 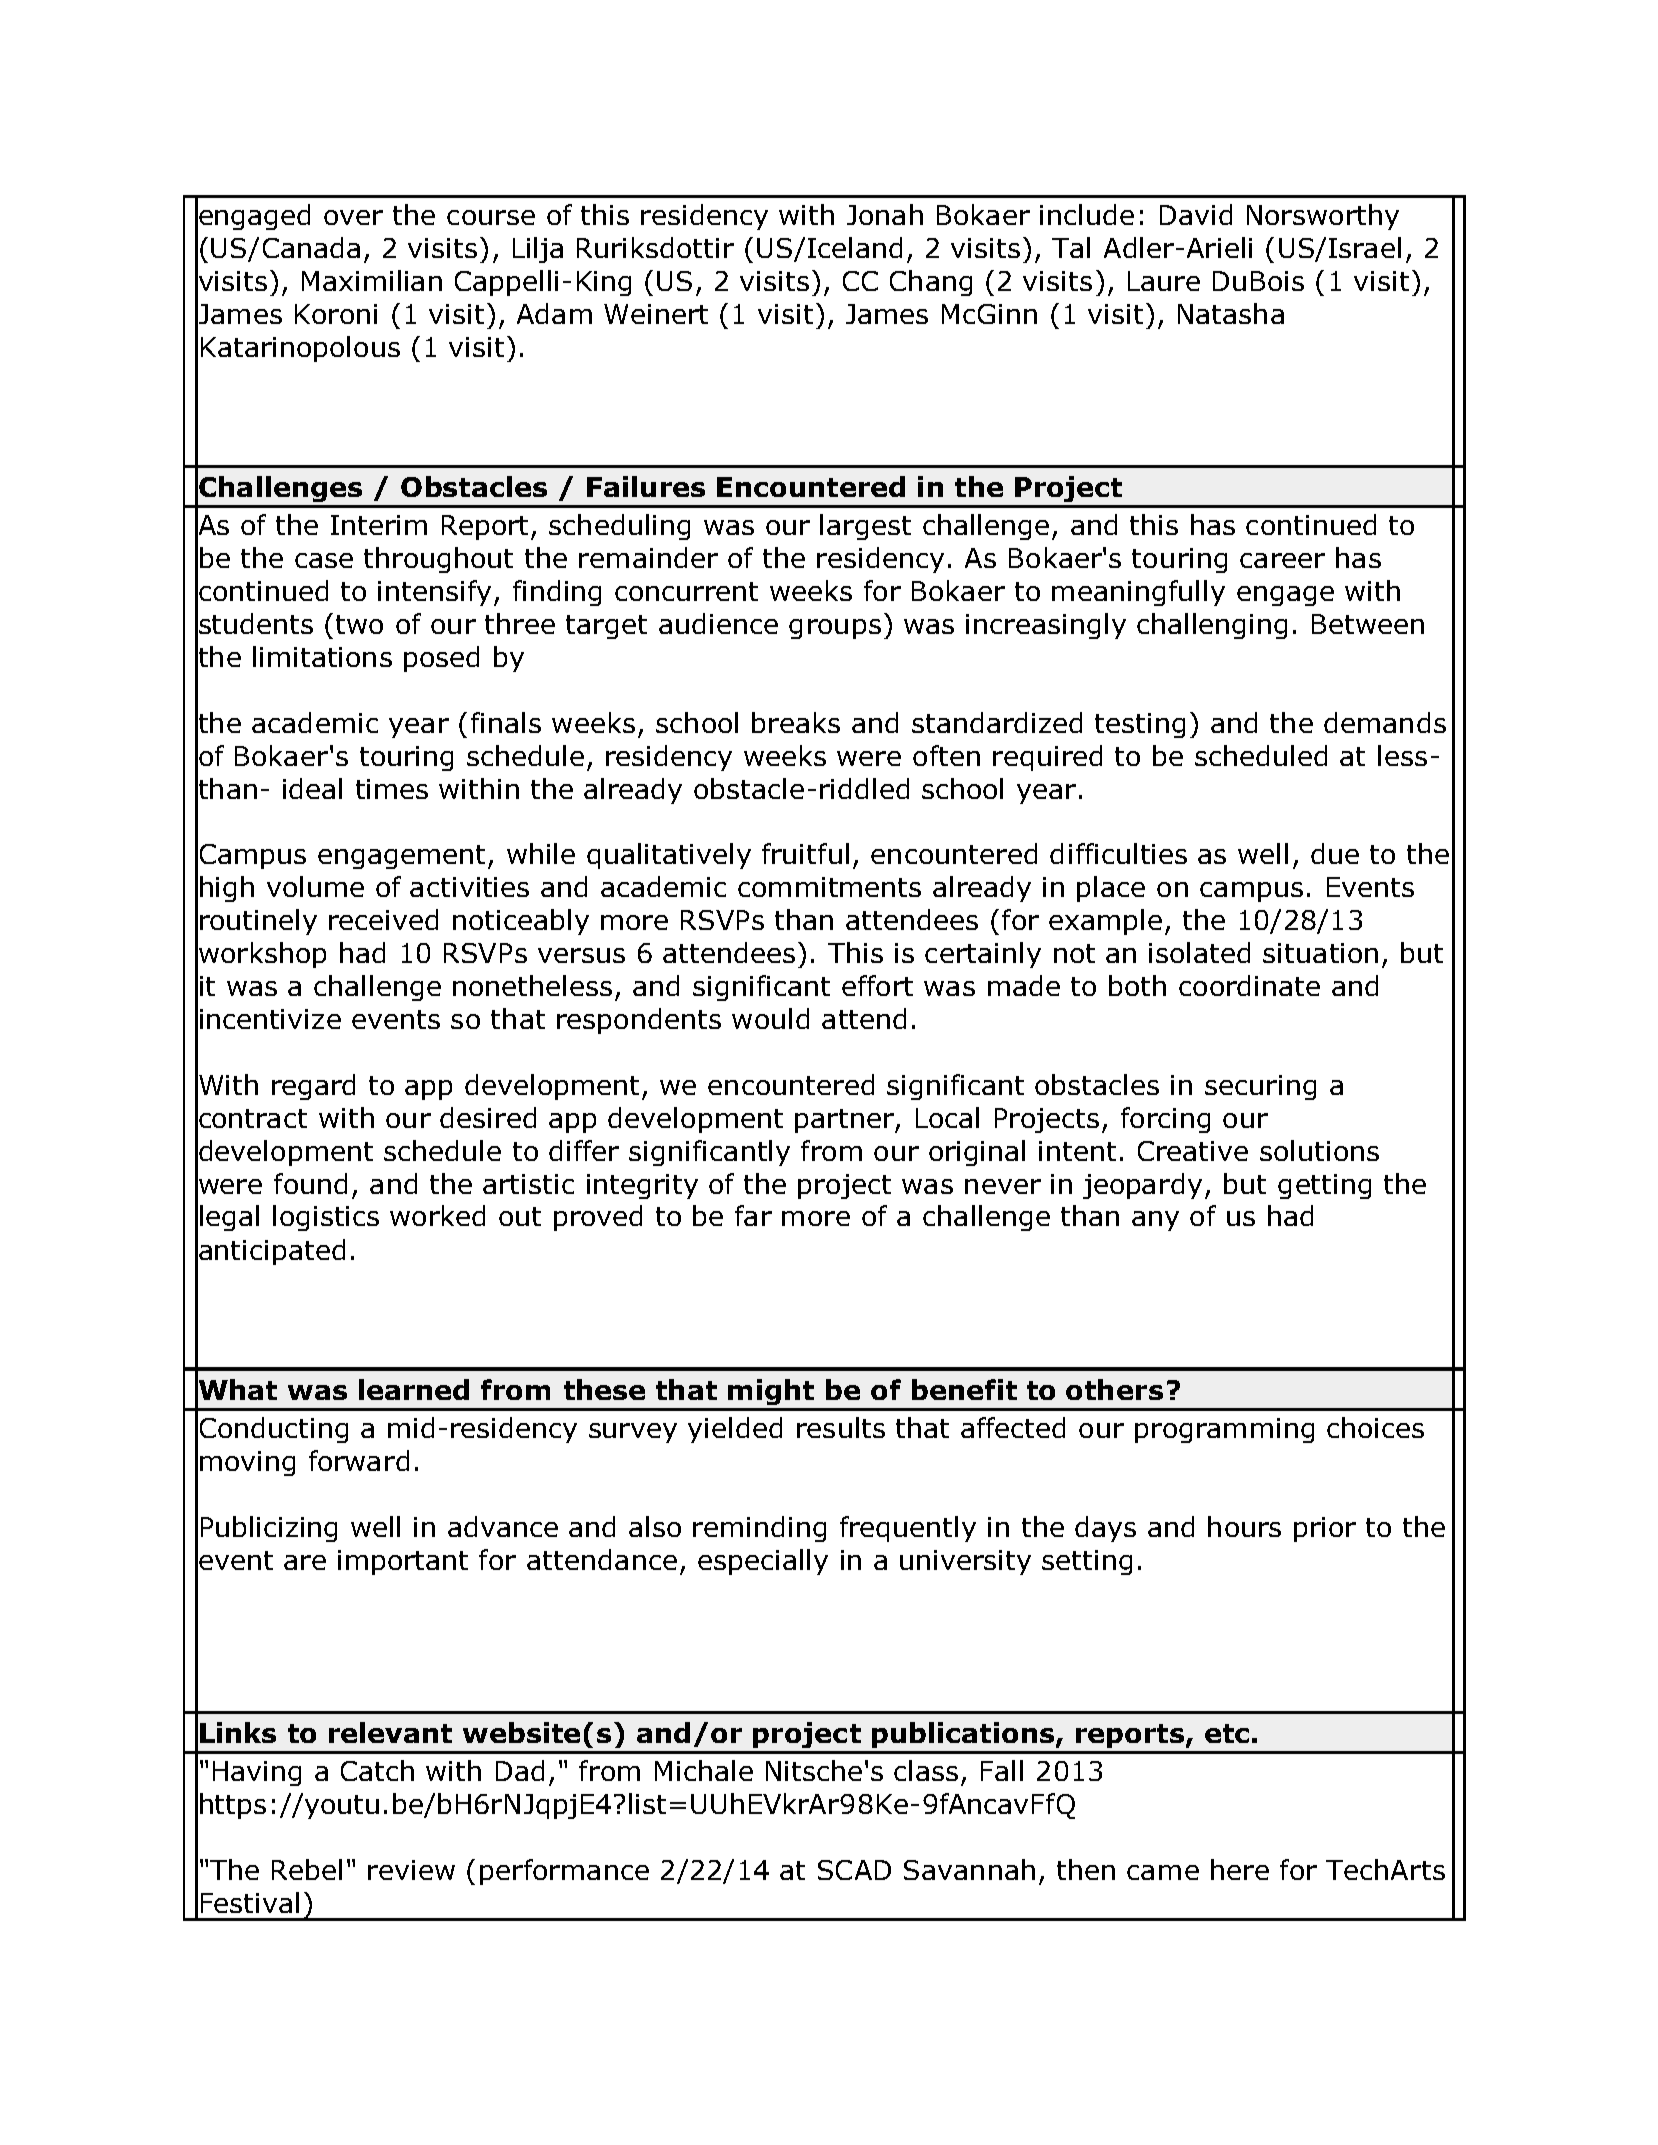 I want to click on regard, so click(x=313, y=1087).
